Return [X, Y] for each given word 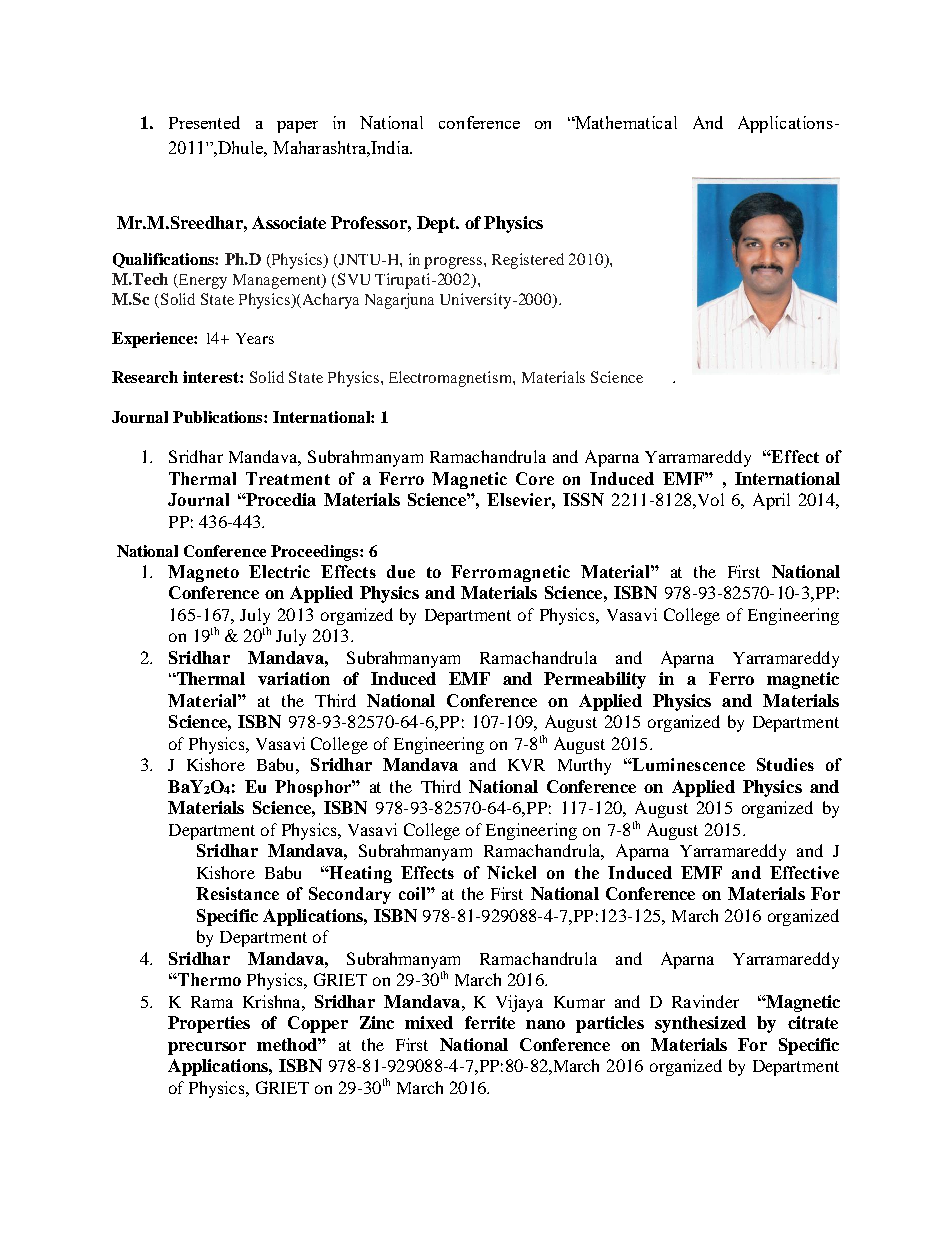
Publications [219, 417]
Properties [209, 1024]
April [771, 501]
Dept [437, 224]
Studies [785, 764]
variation [294, 678]
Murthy [584, 766]
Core [535, 478]
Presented [204, 122]
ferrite [490, 1022]
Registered [528, 261]
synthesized [700, 1024]
